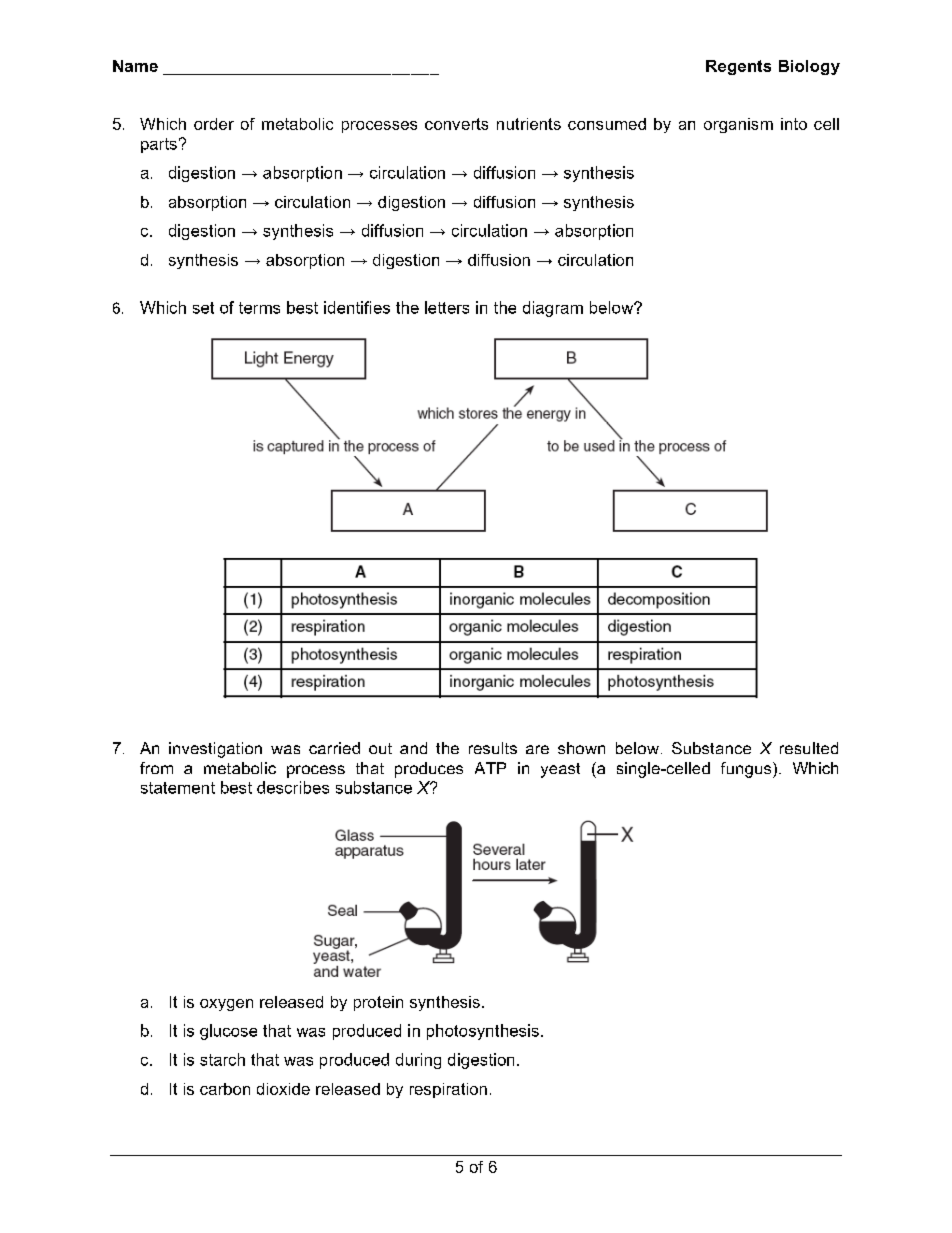 This screenshot has height=1233, width=952. I want to click on organism, so click(738, 125).
